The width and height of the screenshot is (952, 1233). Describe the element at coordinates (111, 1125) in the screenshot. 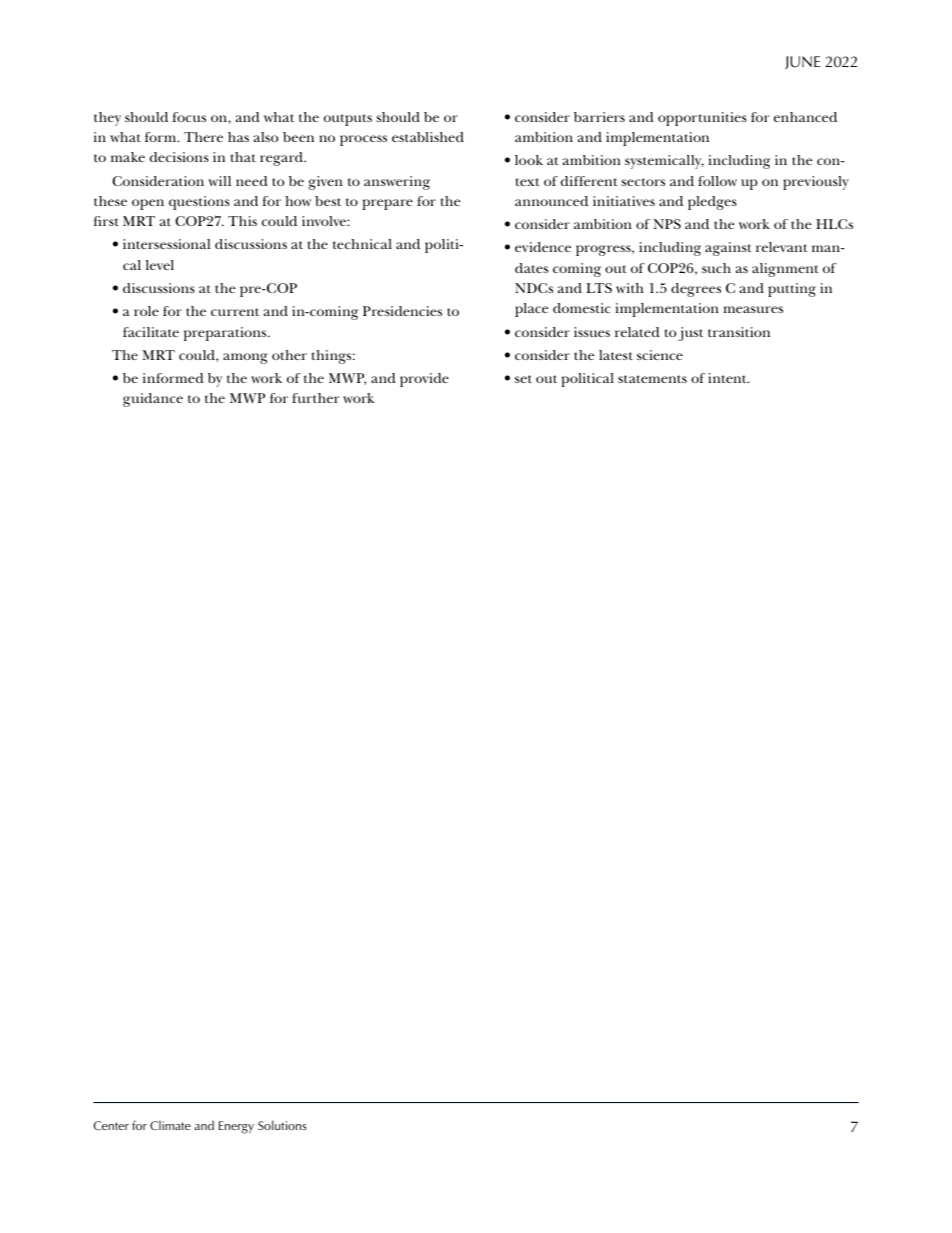

I see `Center` at that location.
